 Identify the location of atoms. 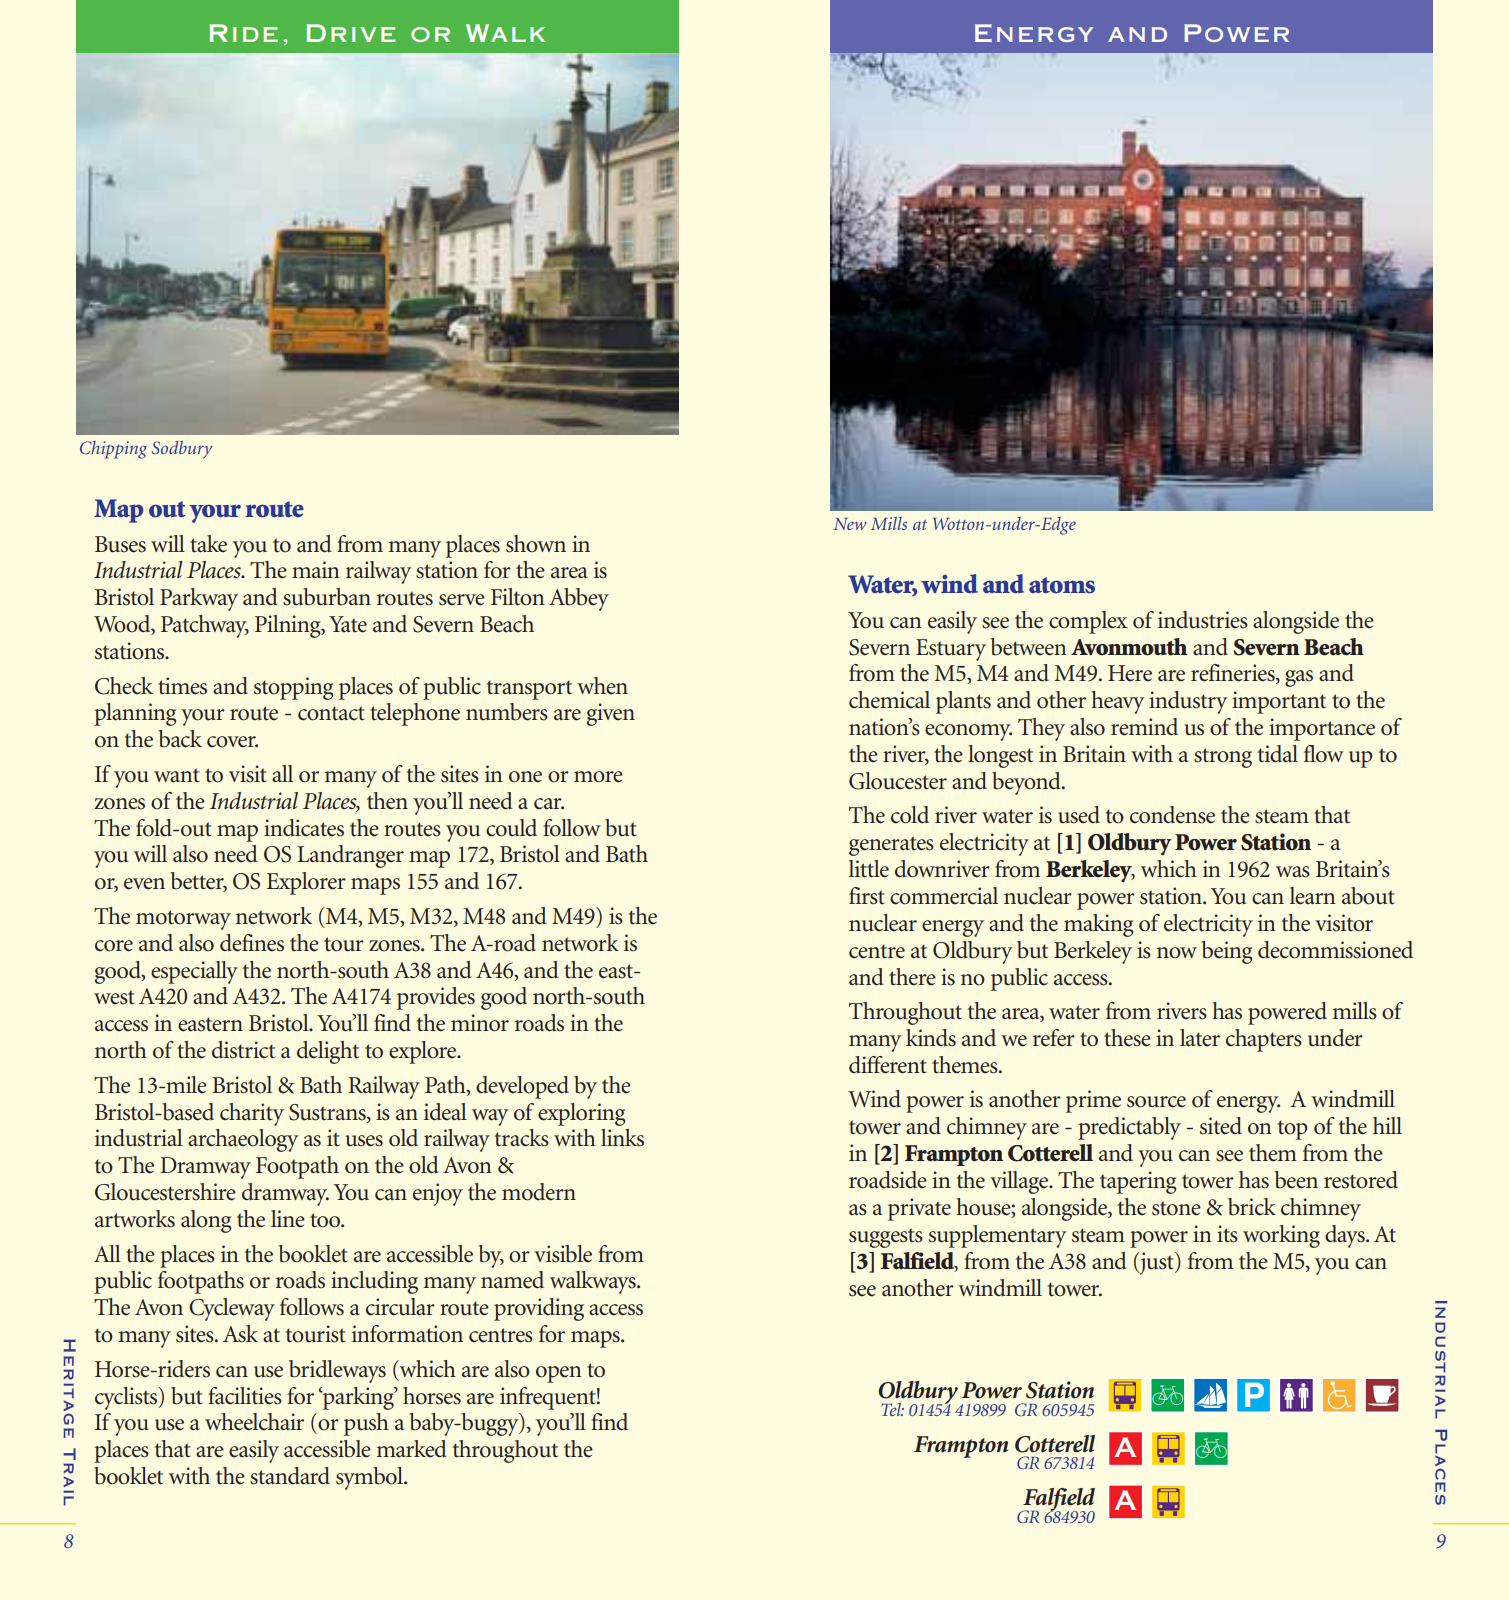
(1062, 585).
